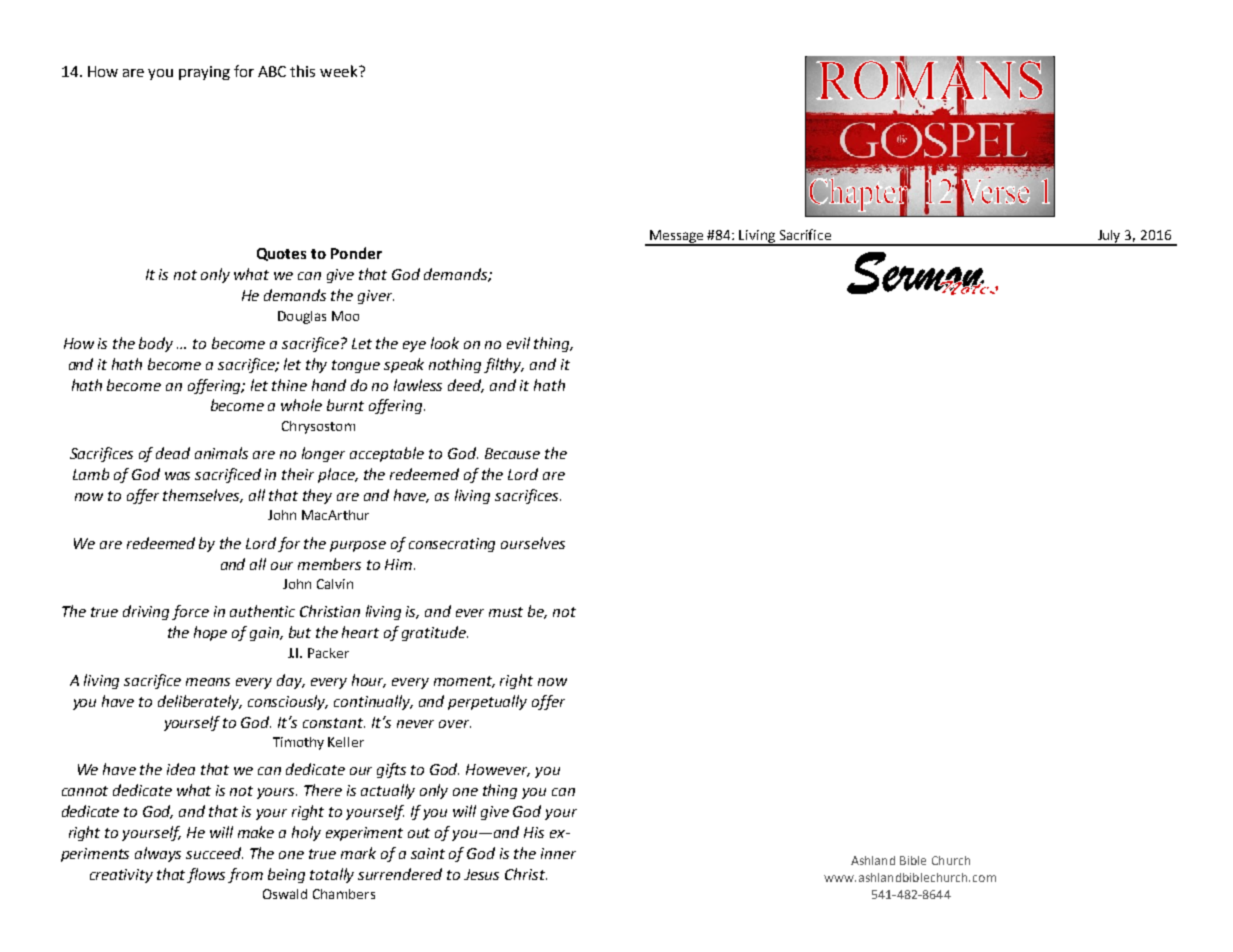 This screenshot has height=952, width=1233. What do you see at coordinates (1109, 237) in the screenshot?
I see `July` at bounding box center [1109, 237].
